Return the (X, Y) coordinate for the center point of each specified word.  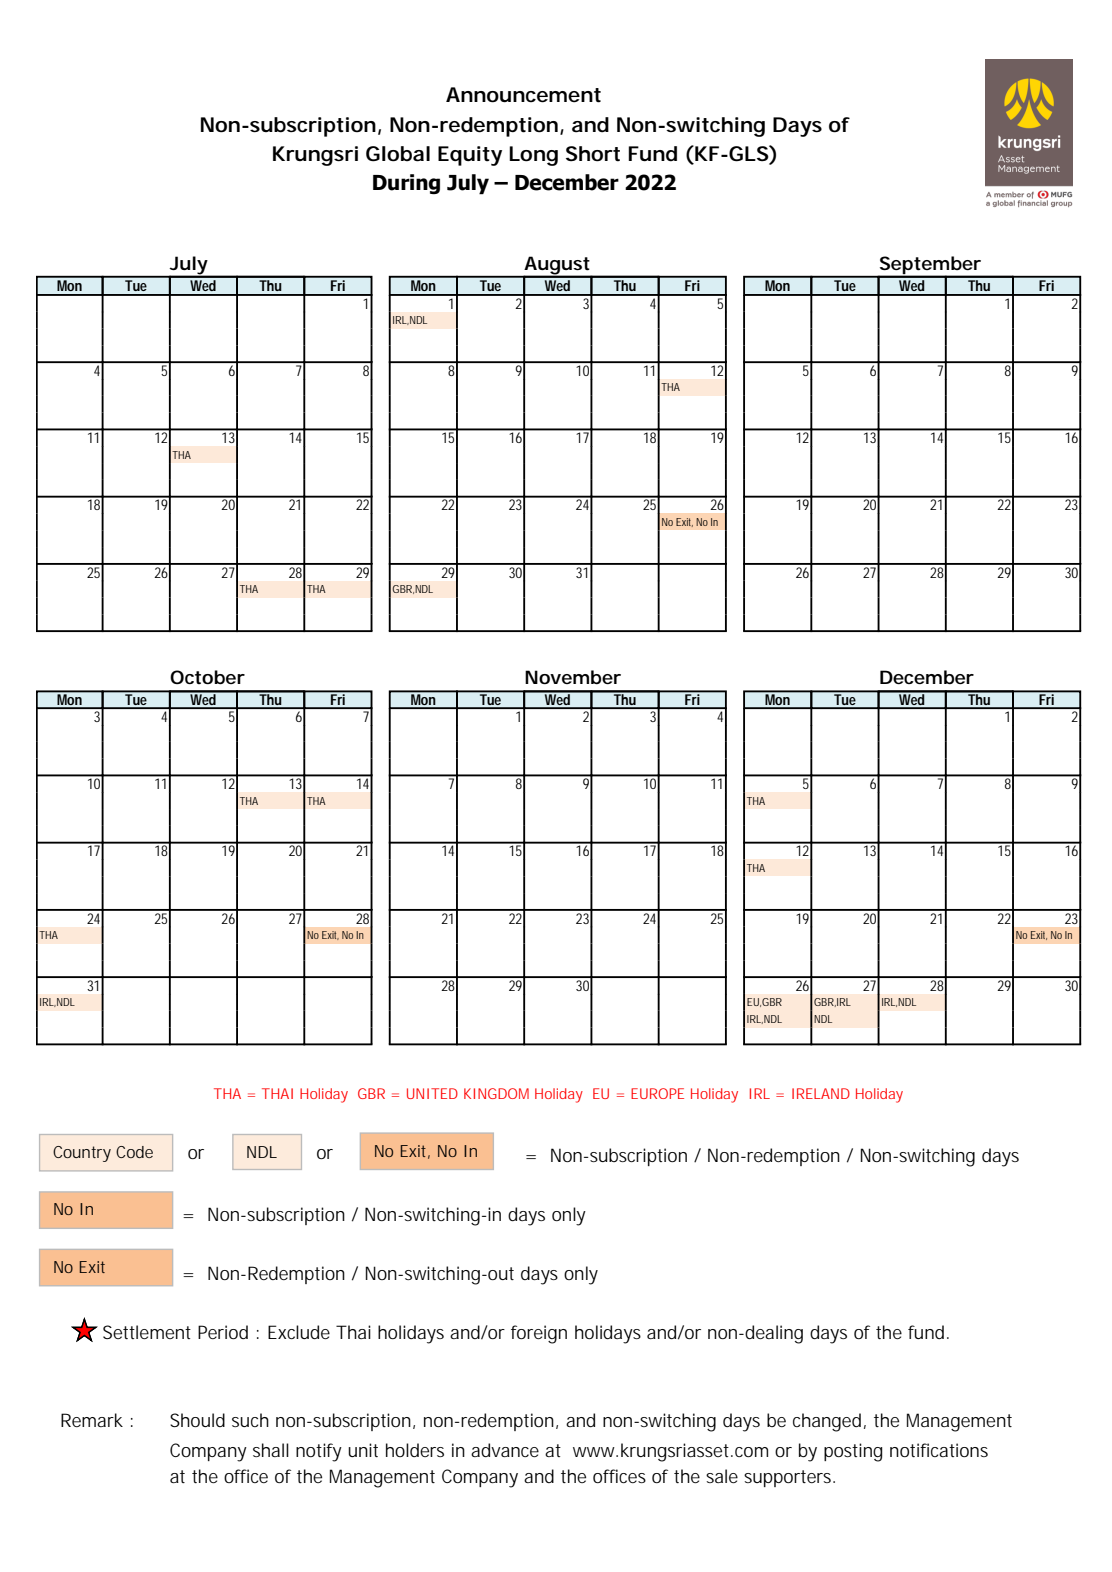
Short (593, 154)
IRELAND (821, 1093)
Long (533, 156)
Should (197, 1420)
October (207, 677)
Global (398, 154)
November (573, 677)
